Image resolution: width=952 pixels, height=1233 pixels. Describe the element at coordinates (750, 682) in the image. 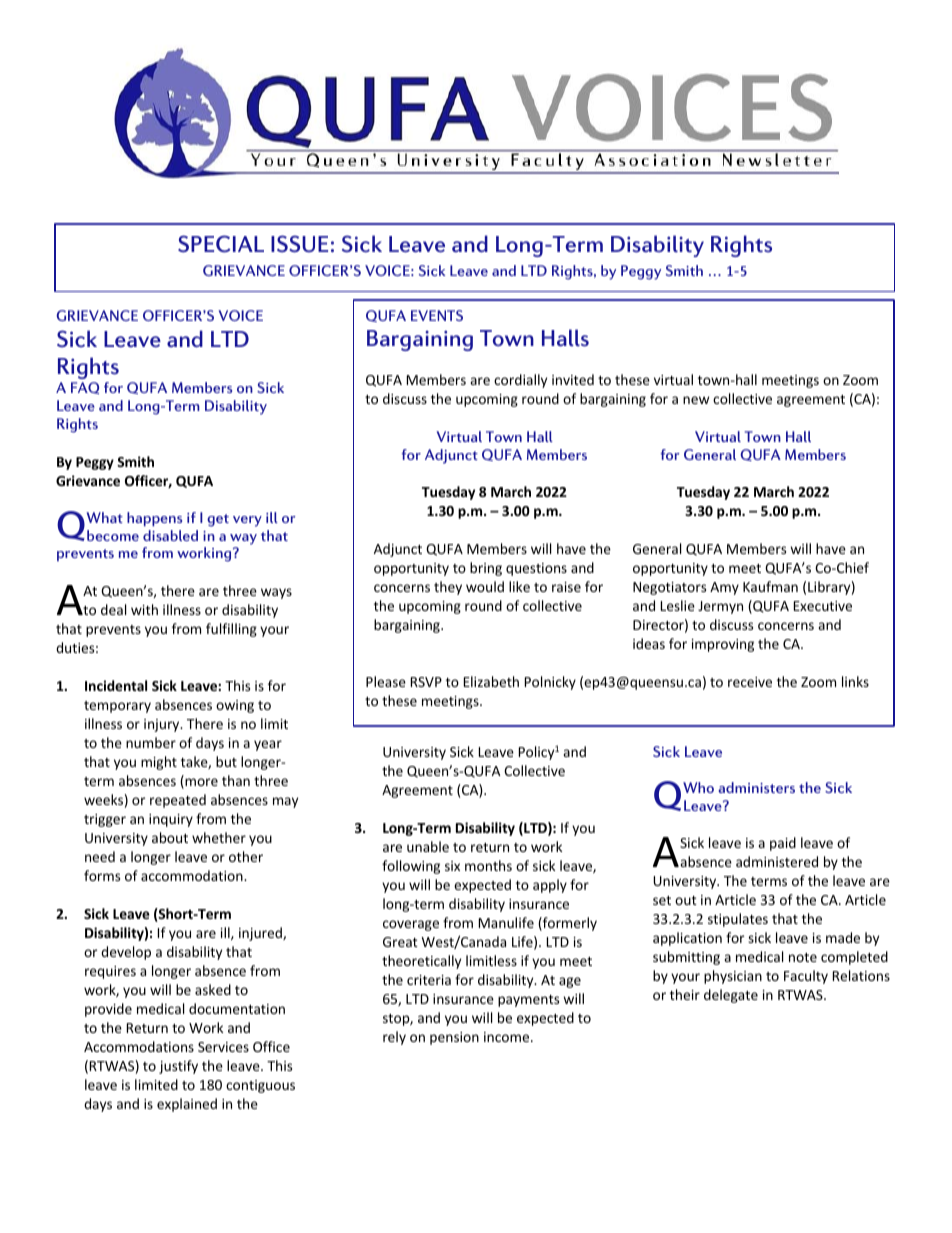

I see `receive` at that location.
